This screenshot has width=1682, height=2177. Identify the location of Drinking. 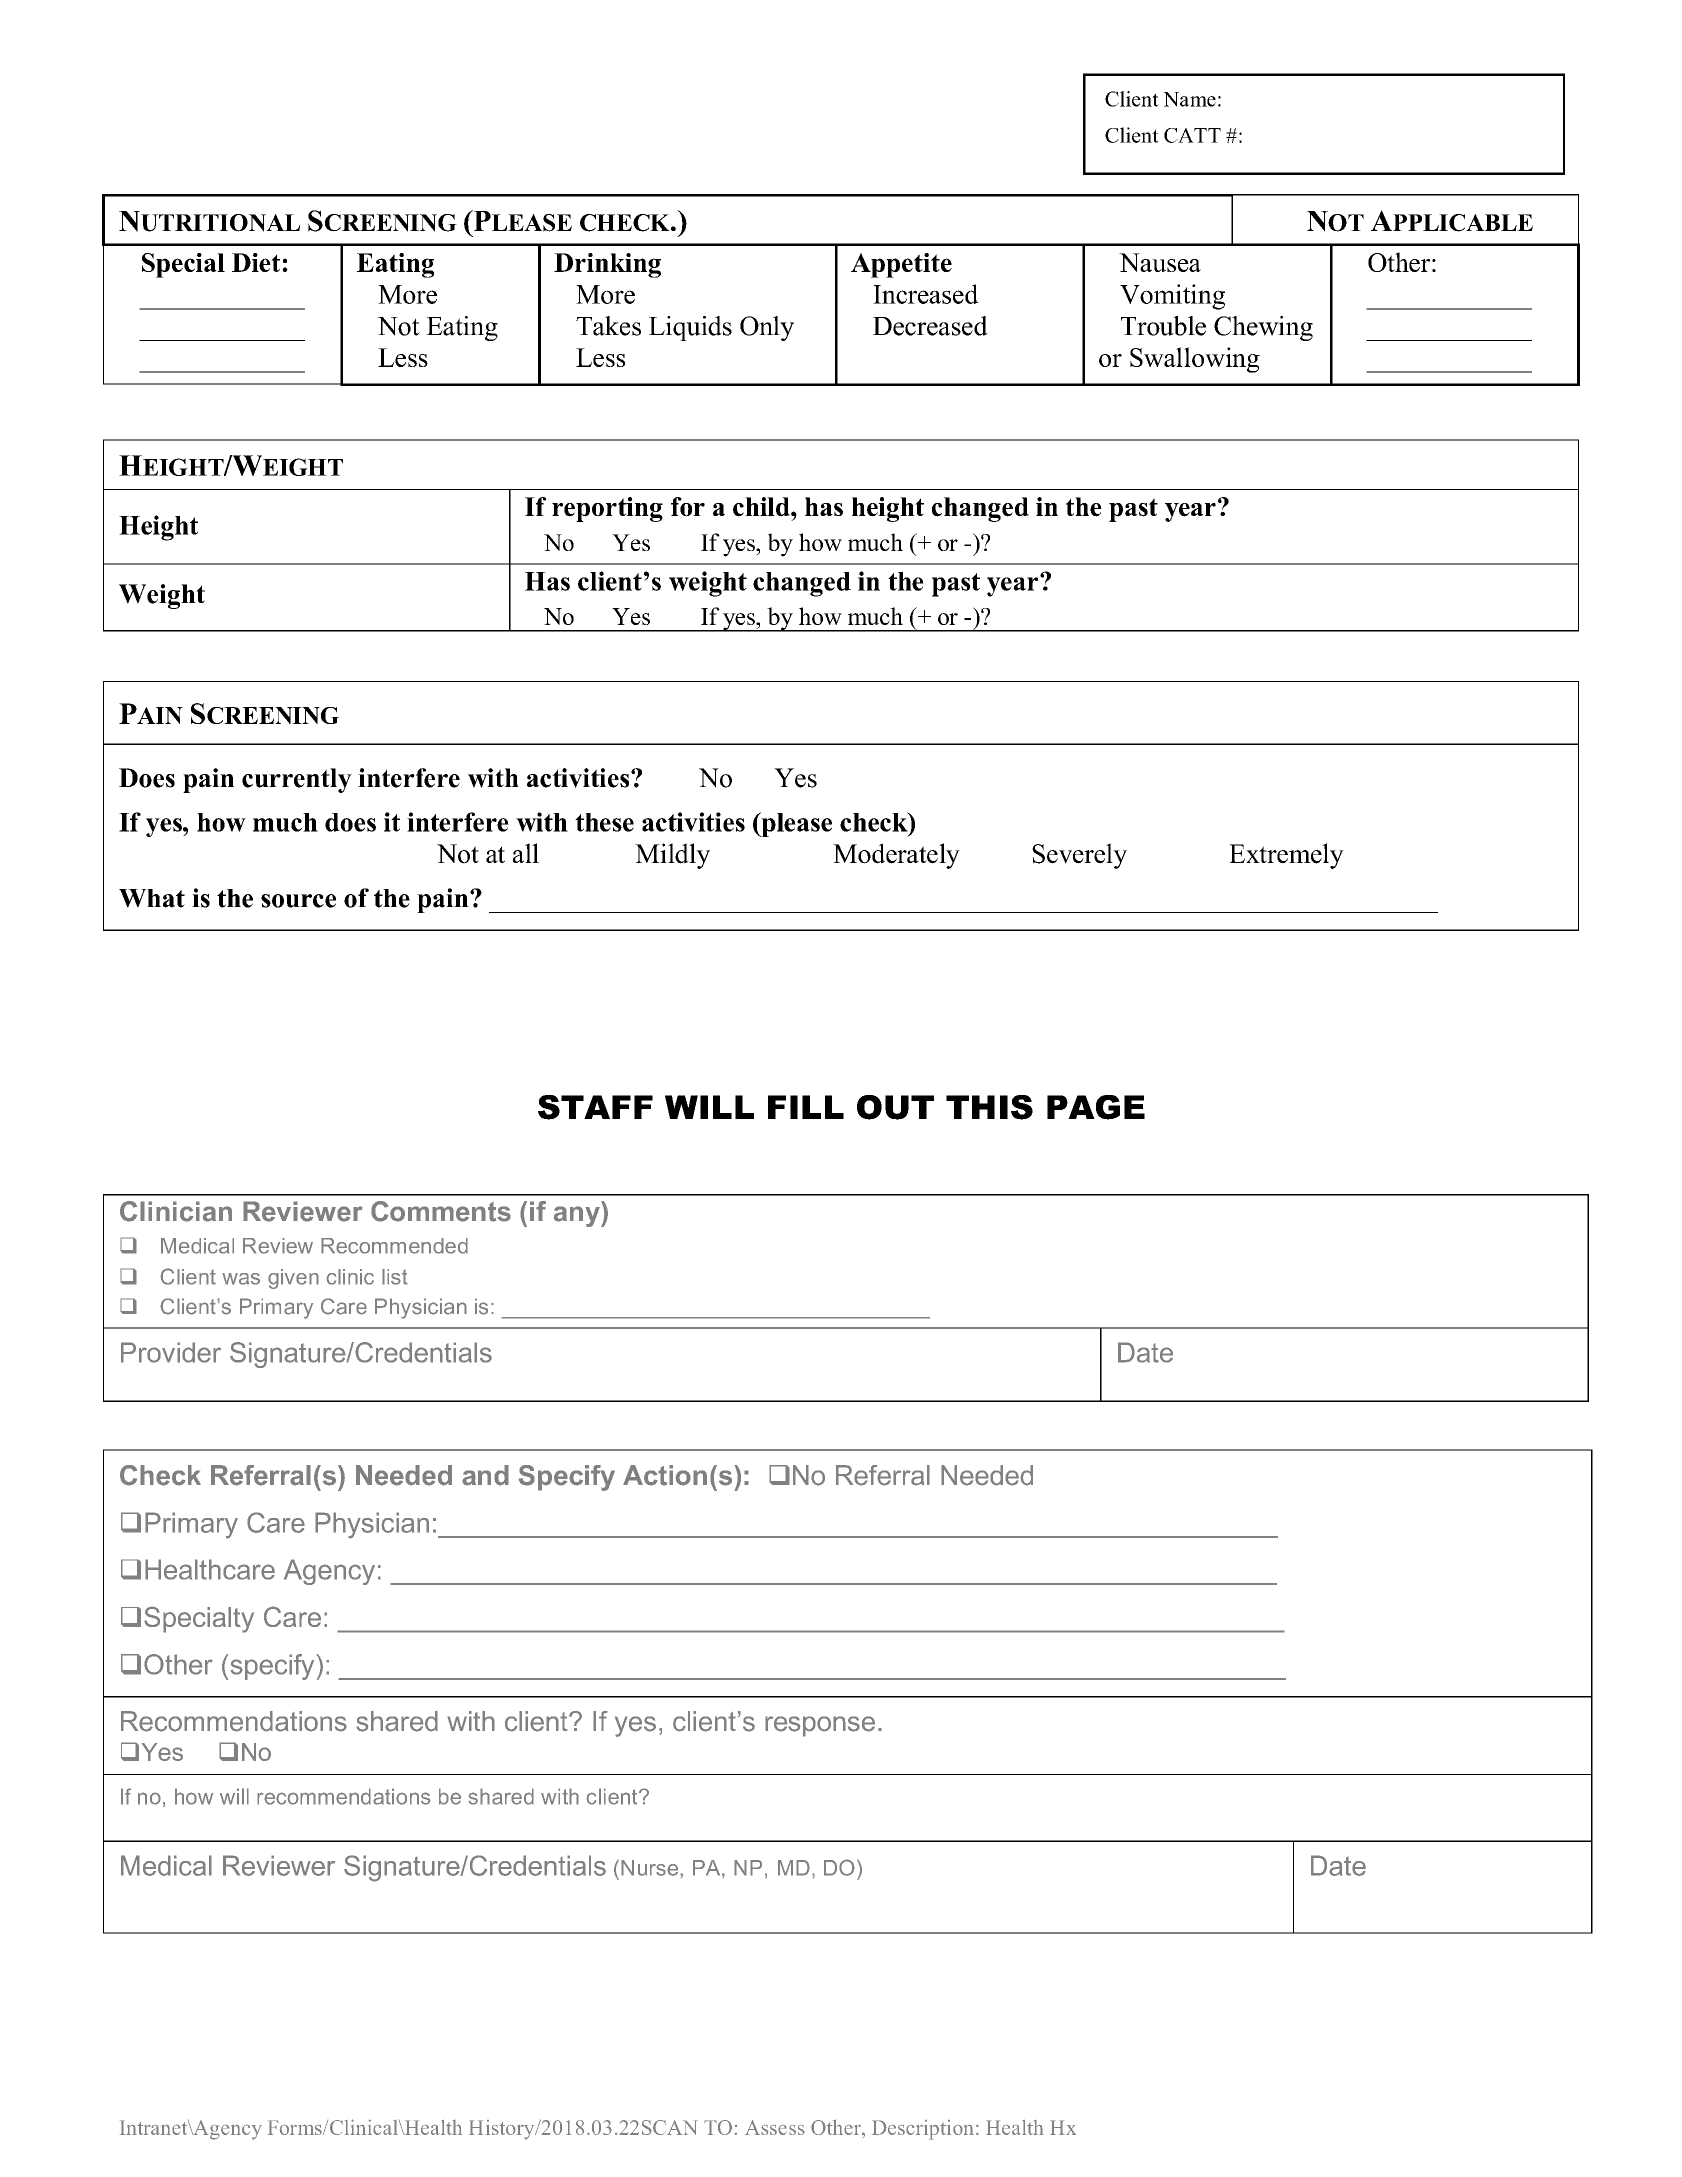
(607, 265).
